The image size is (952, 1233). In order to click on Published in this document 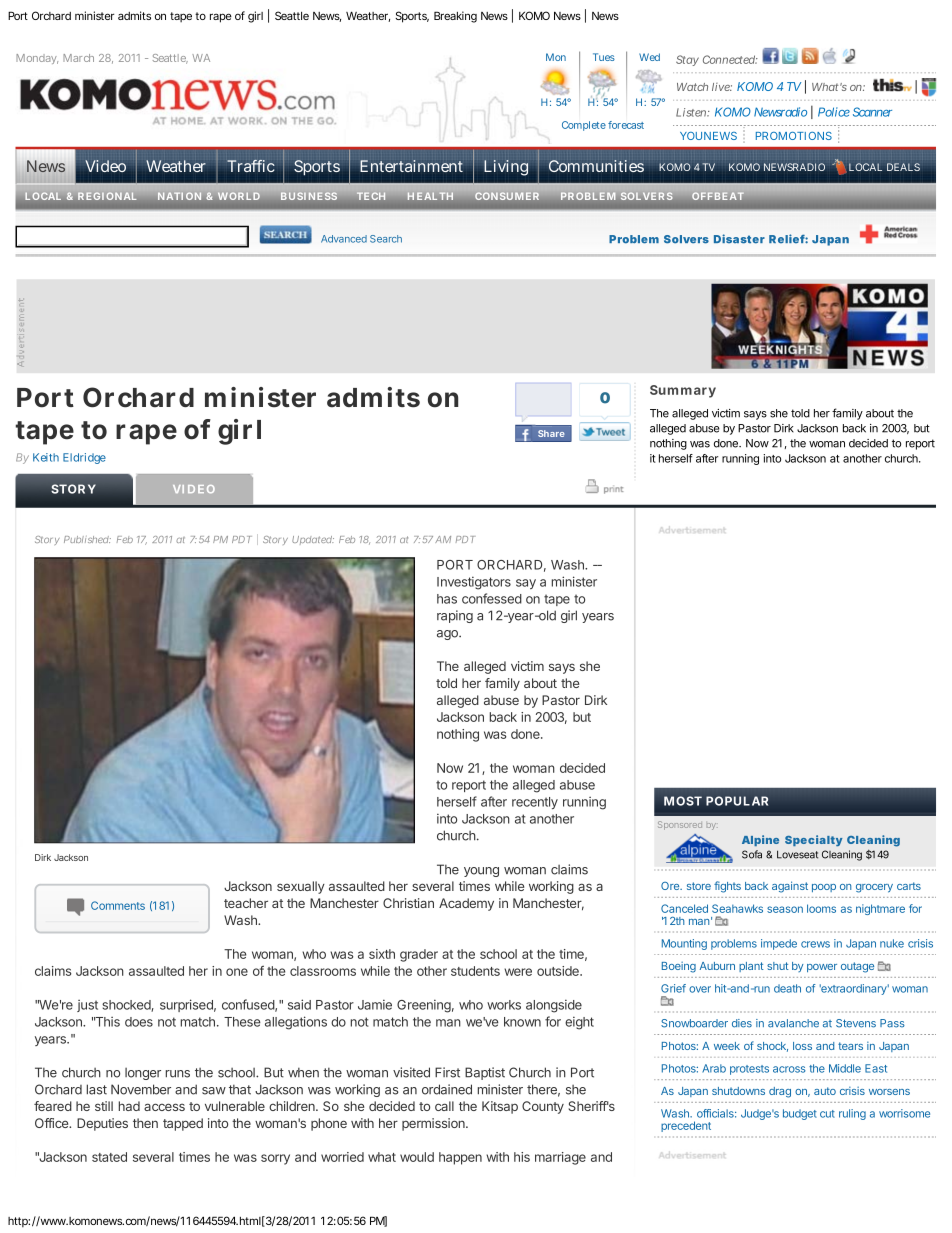, I will do `click(87, 539)`.
